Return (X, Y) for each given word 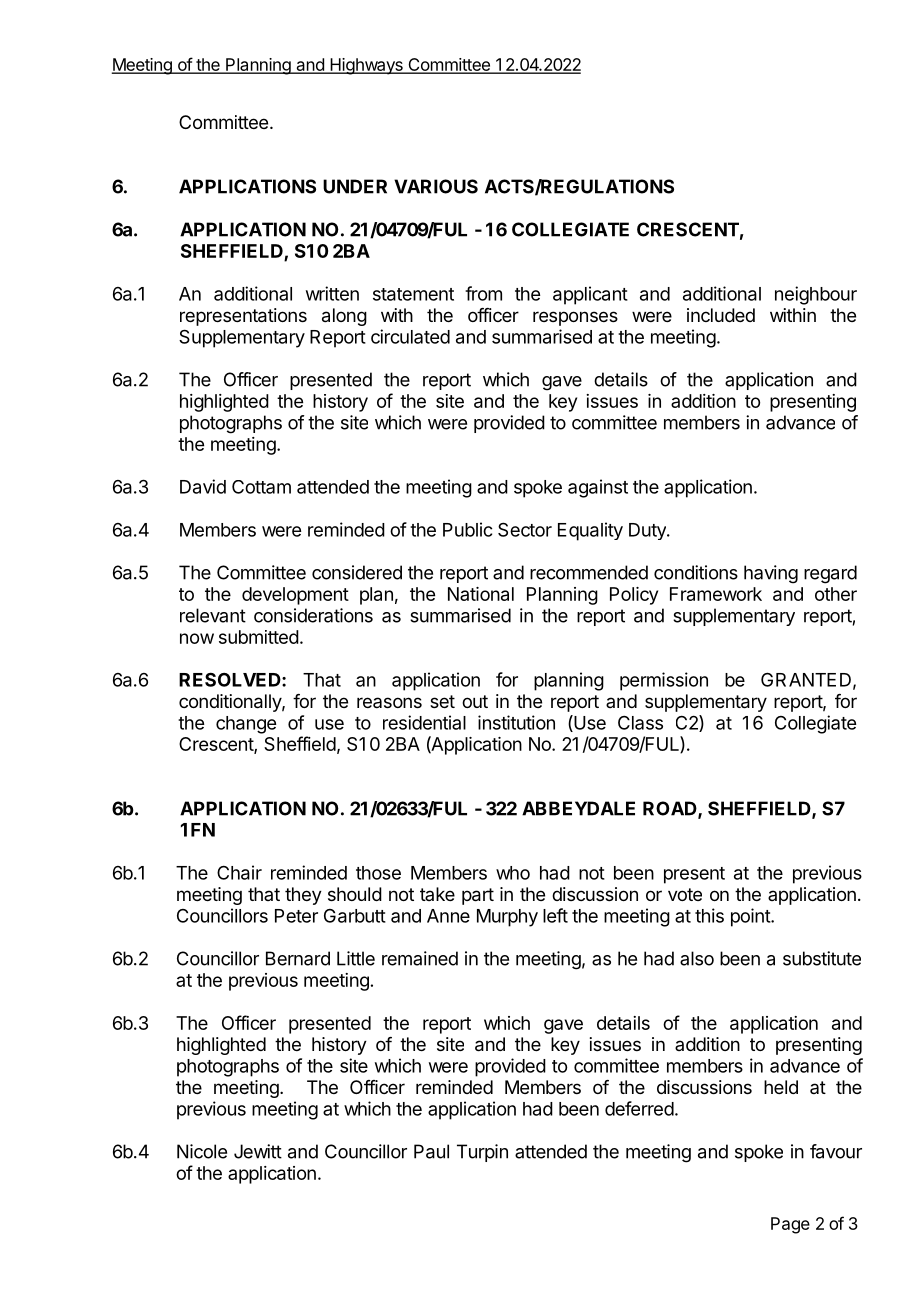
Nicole (202, 1151)
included (721, 315)
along (344, 317)
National (481, 594)
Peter (296, 916)
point (751, 917)
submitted (259, 637)
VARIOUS (436, 186)
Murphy (507, 918)
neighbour (816, 295)
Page (790, 1225)
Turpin (482, 1153)
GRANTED (806, 679)
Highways (366, 66)
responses (575, 318)
